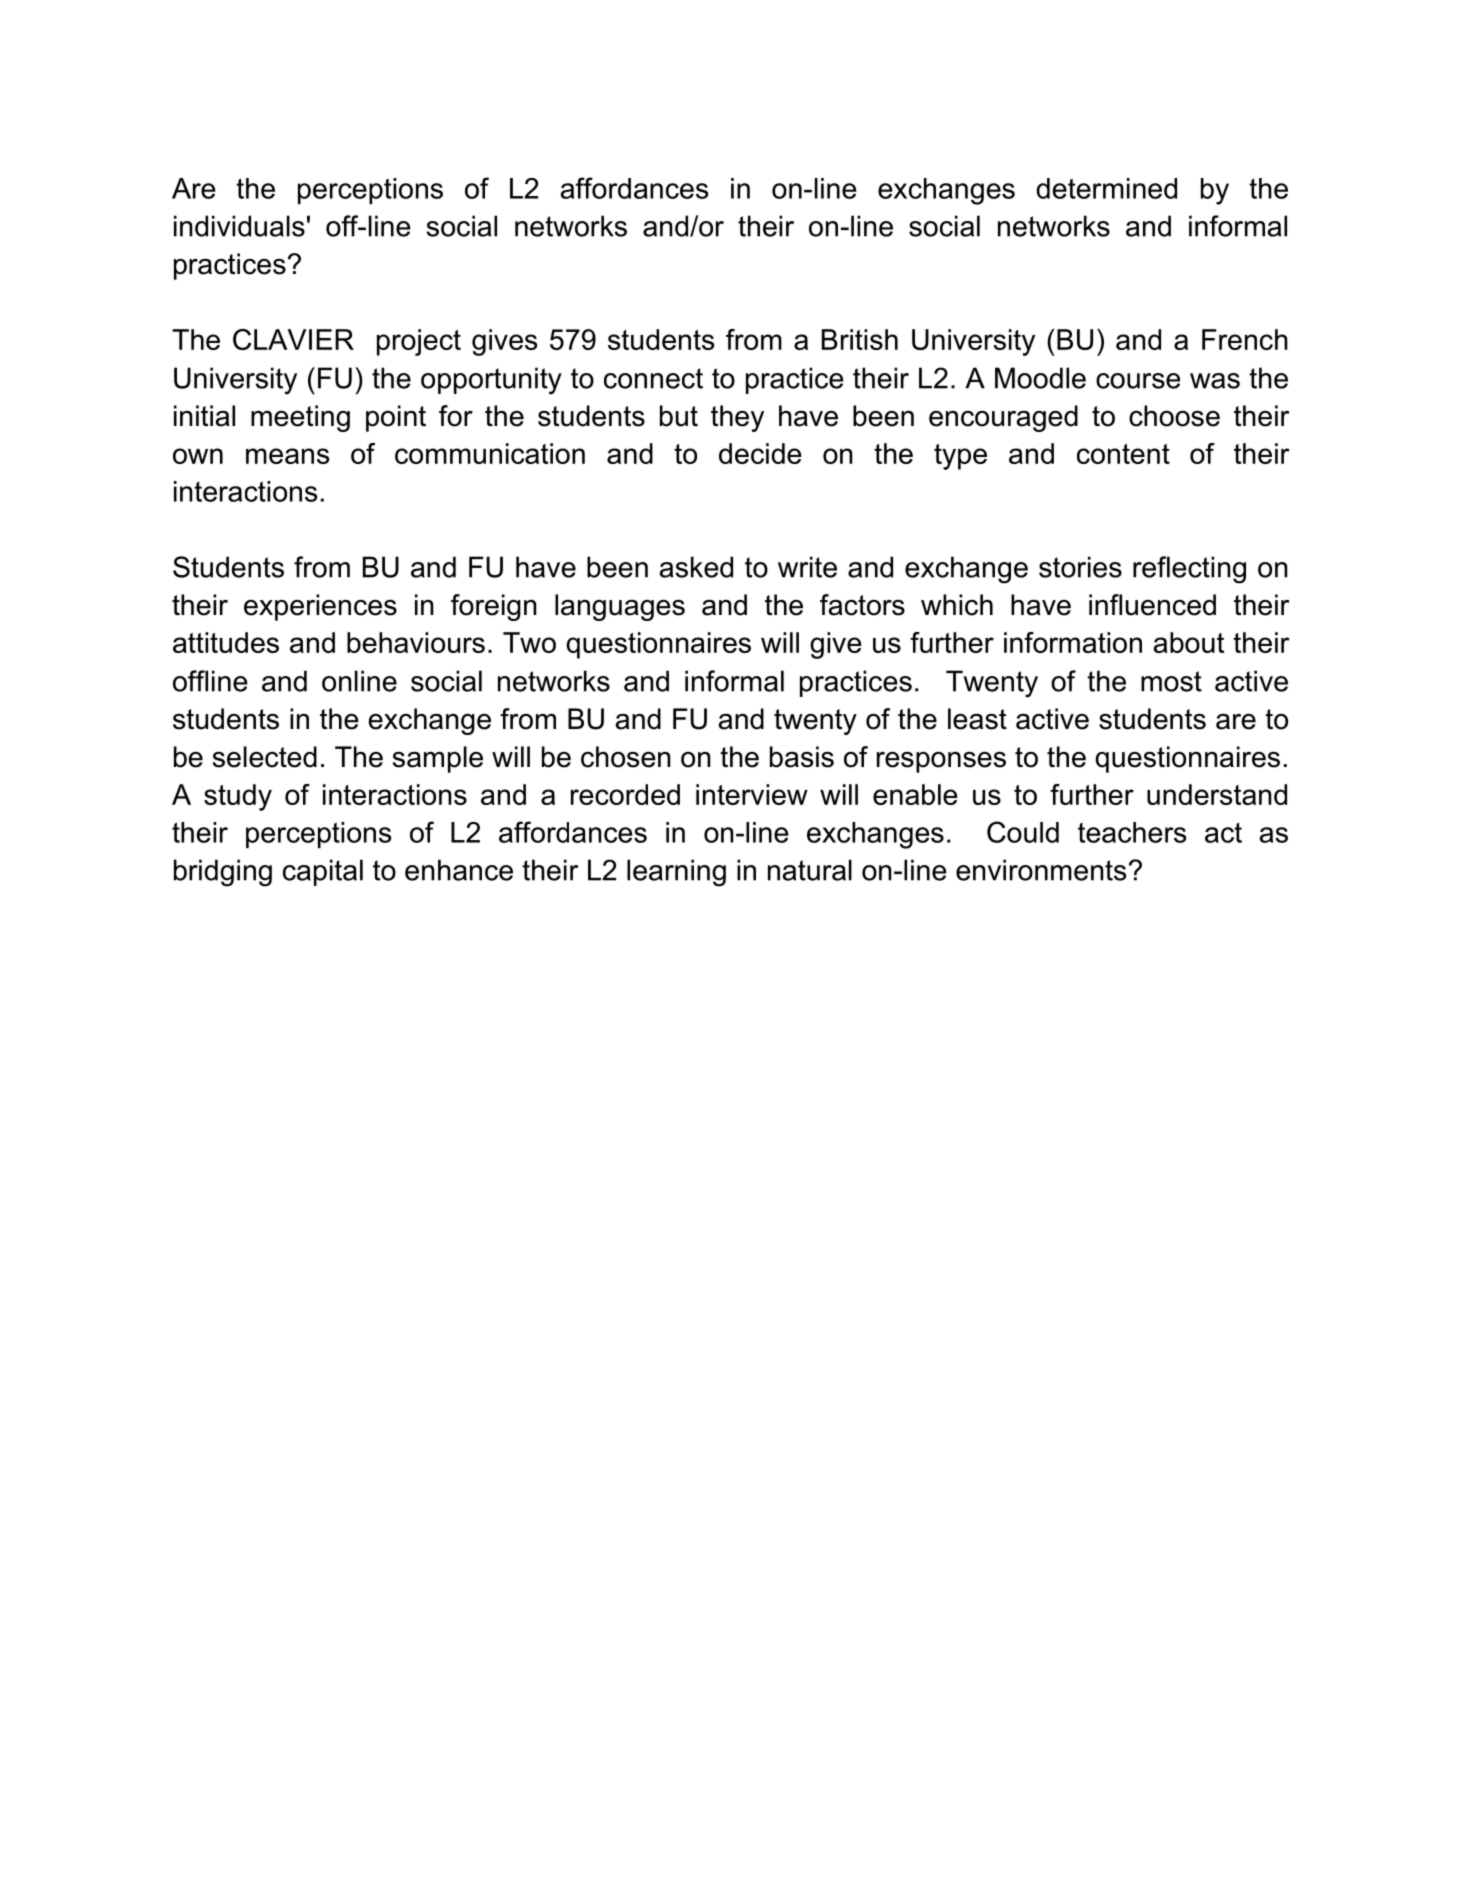  I want to click on course, so click(1138, 381).
